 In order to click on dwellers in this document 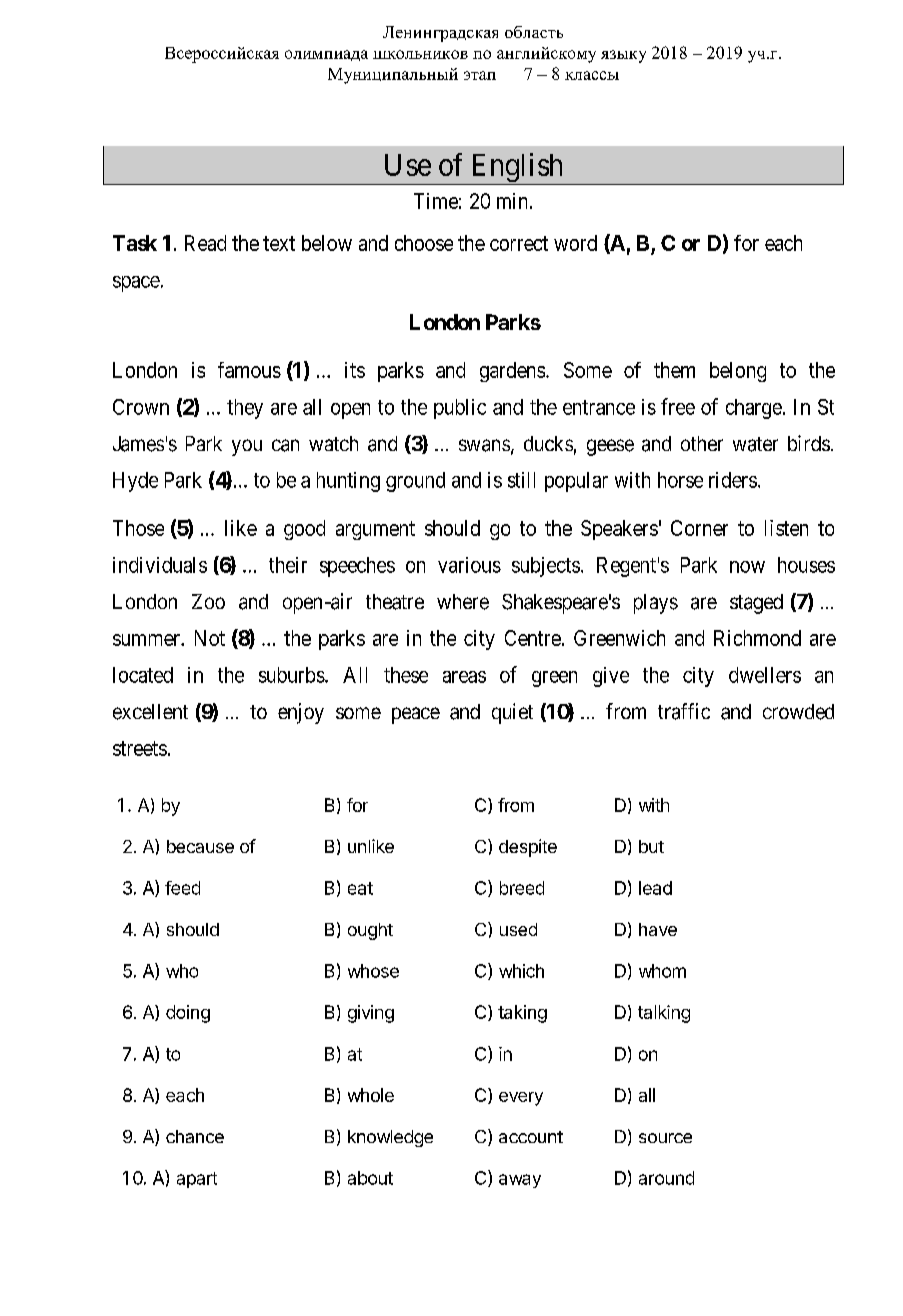, I will do `click(765, 675)`.
